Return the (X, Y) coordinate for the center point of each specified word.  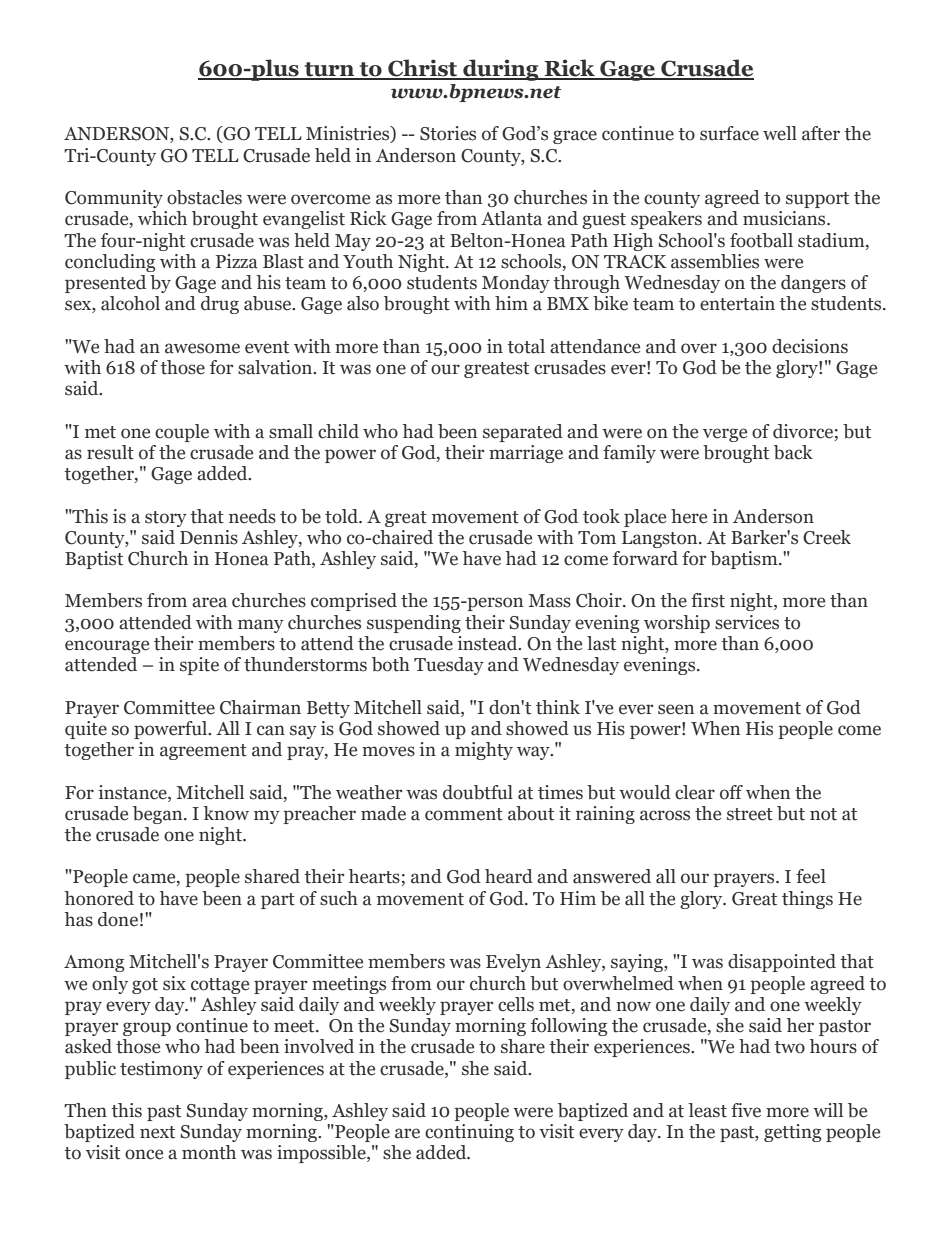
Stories (448, 133)
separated (523, 433)
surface (729, 133)
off (731, 792)
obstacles (204, 197)
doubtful (478, 792)
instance (134, 792)
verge (725, 435)
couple (182, 433)
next (157, 1132)
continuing (469, 1133)
